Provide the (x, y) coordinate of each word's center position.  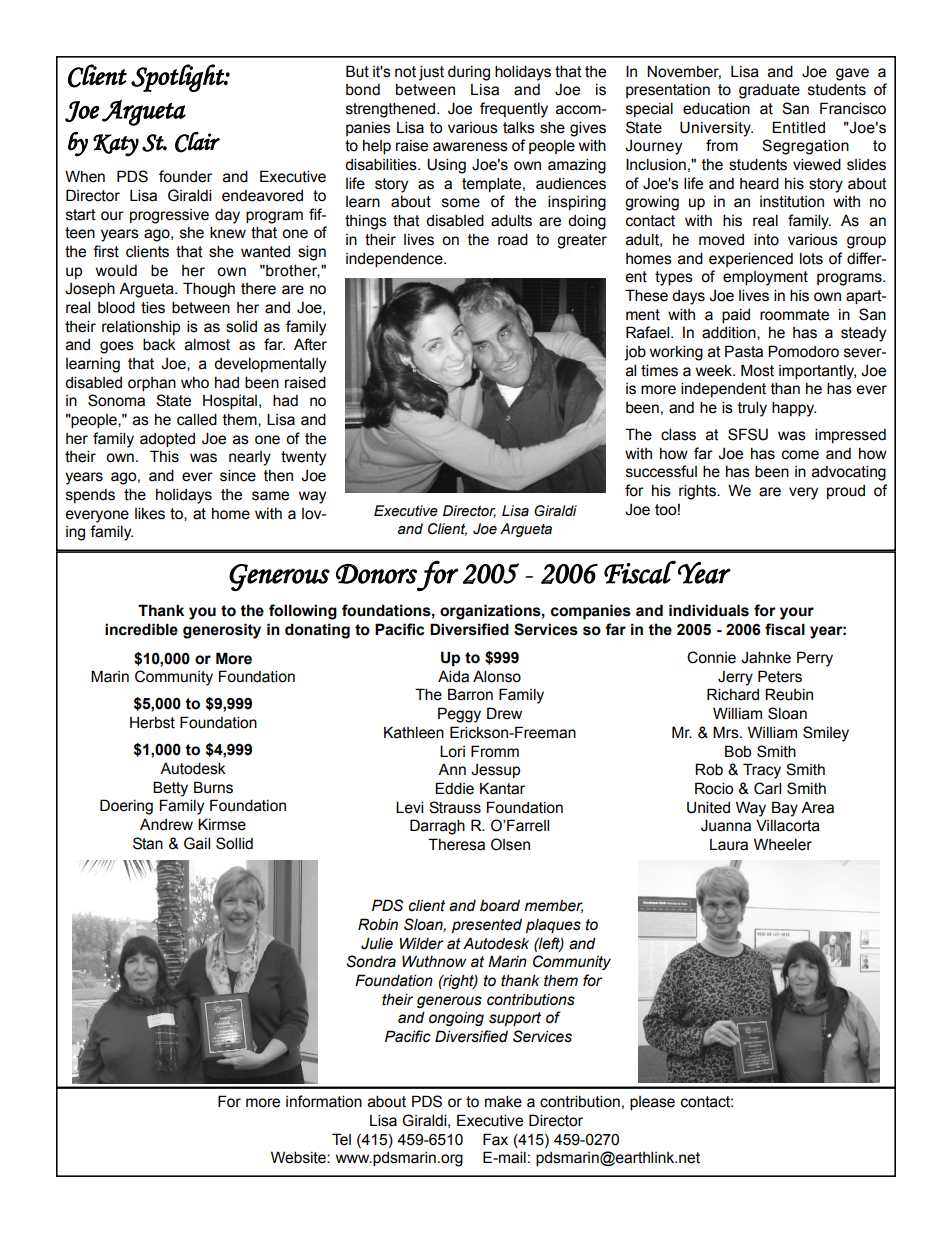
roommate (794, 315)
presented (487, 926)
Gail (197, 843)
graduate (769, 91)
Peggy (459, 715)
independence (395, 259)
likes (150, 513)
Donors (376, 574)
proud (846, 492)
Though (209, 290)
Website (299, 1157)
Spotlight (178, 78)
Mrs (727, 732)
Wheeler (783, 844)
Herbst (152, 722)
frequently (514, 110)
